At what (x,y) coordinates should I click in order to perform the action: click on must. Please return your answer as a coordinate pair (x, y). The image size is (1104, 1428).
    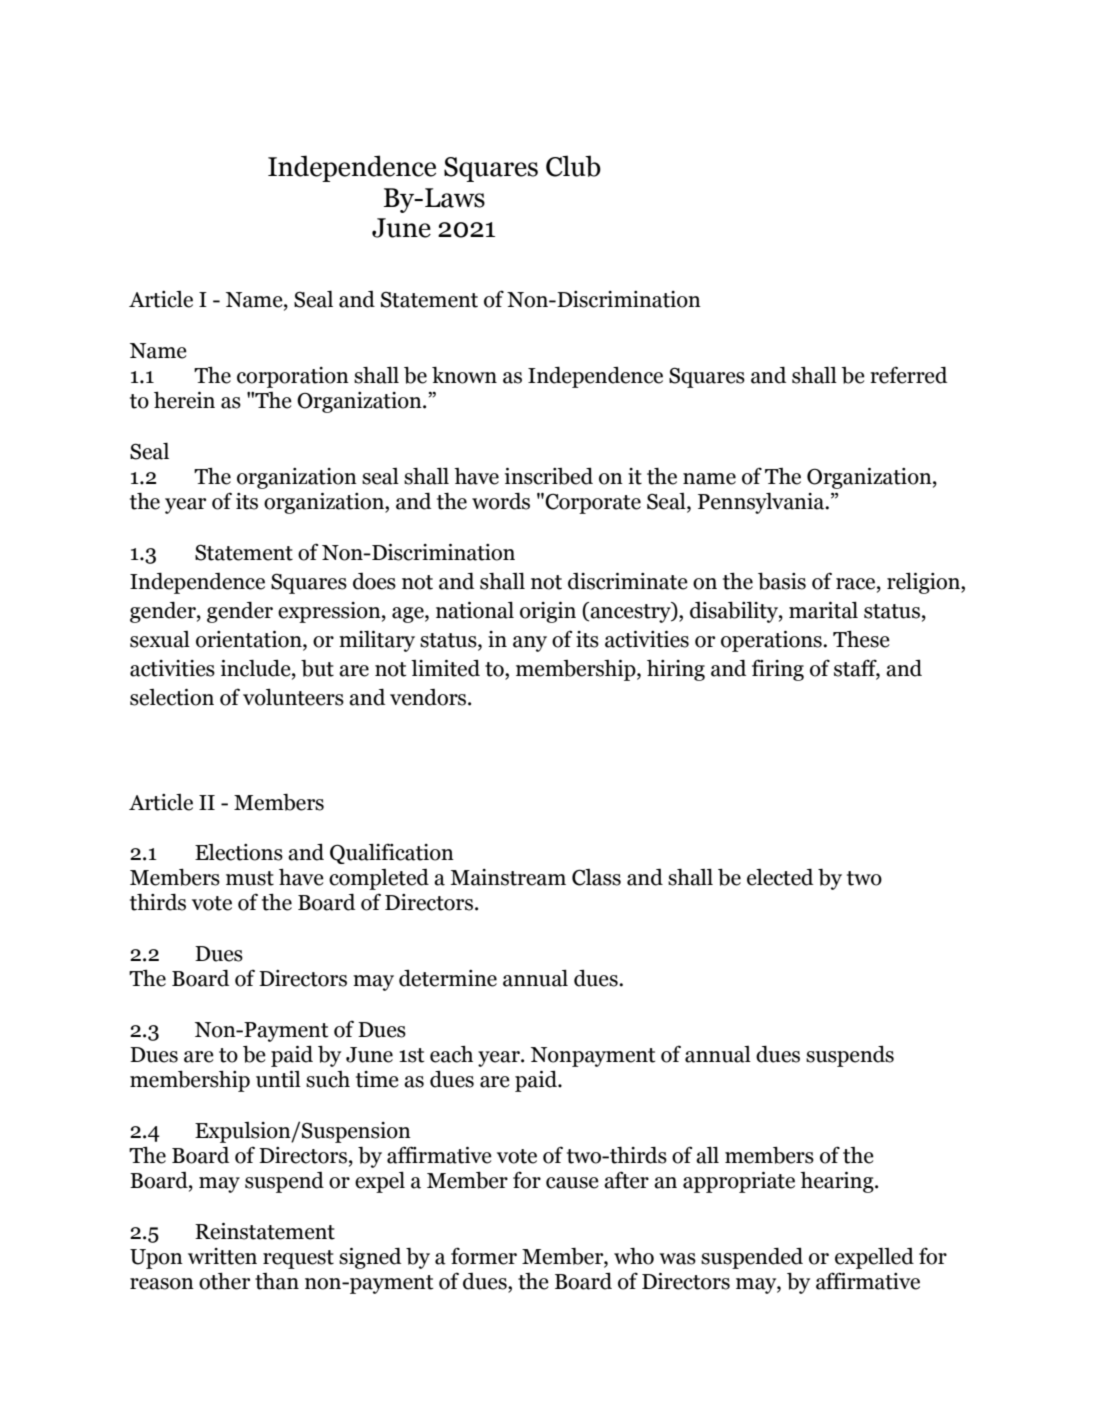
    Looking at the image, I should click on (250, 878).
